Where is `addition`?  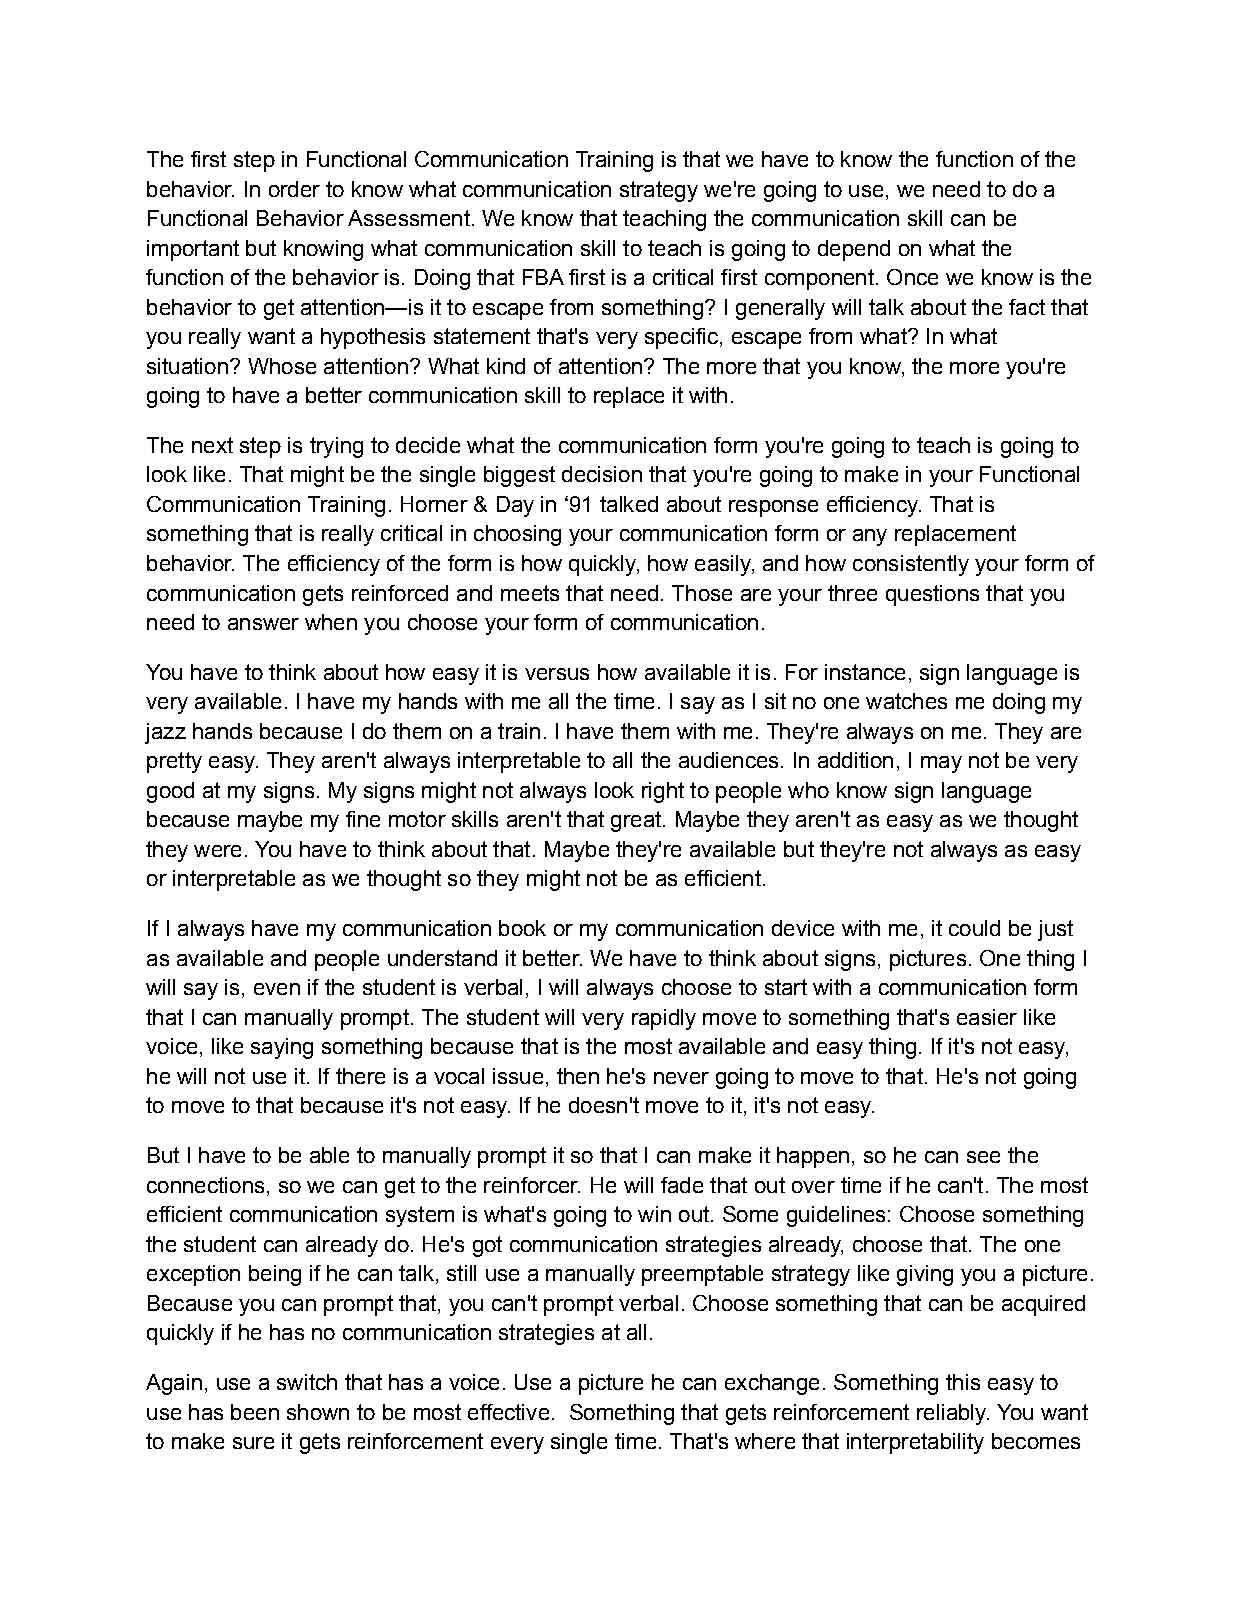
addition is located at coordinates (855, 760).
